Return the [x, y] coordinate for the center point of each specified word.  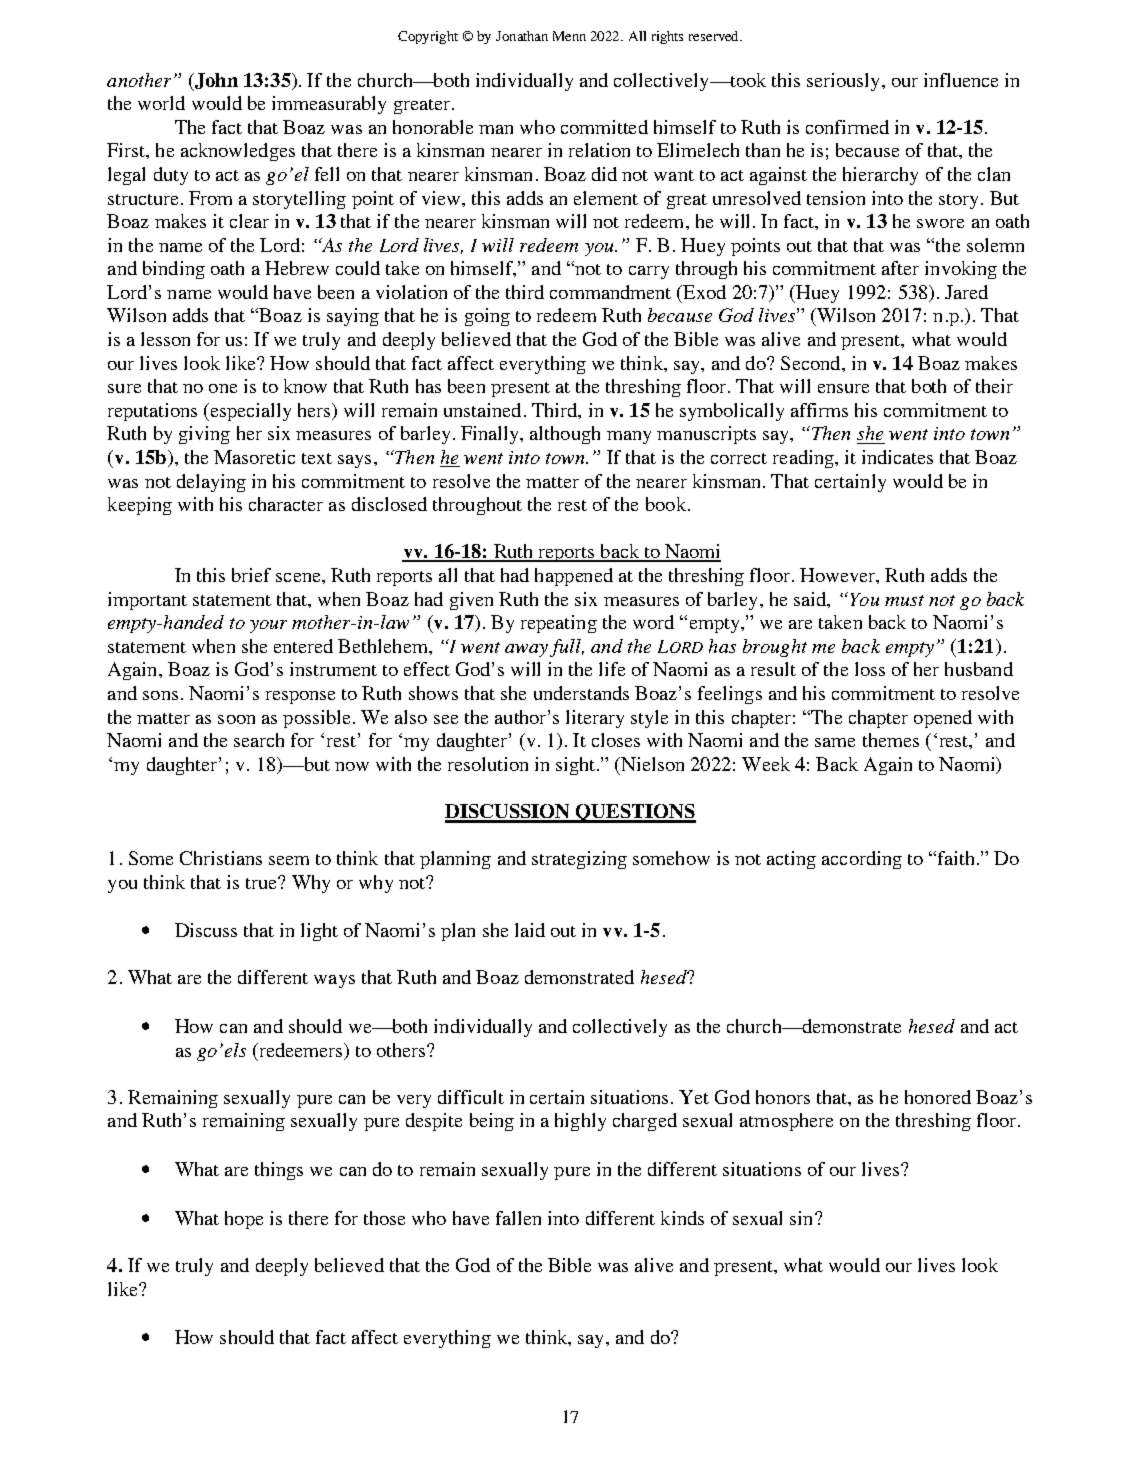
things [279, 1171]
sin [803, 1218]
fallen [518, 1218]
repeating [559, 624]
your [268, 626]
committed [604, 127]
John [215, 82]
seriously [845, 82]
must [904, 600]
